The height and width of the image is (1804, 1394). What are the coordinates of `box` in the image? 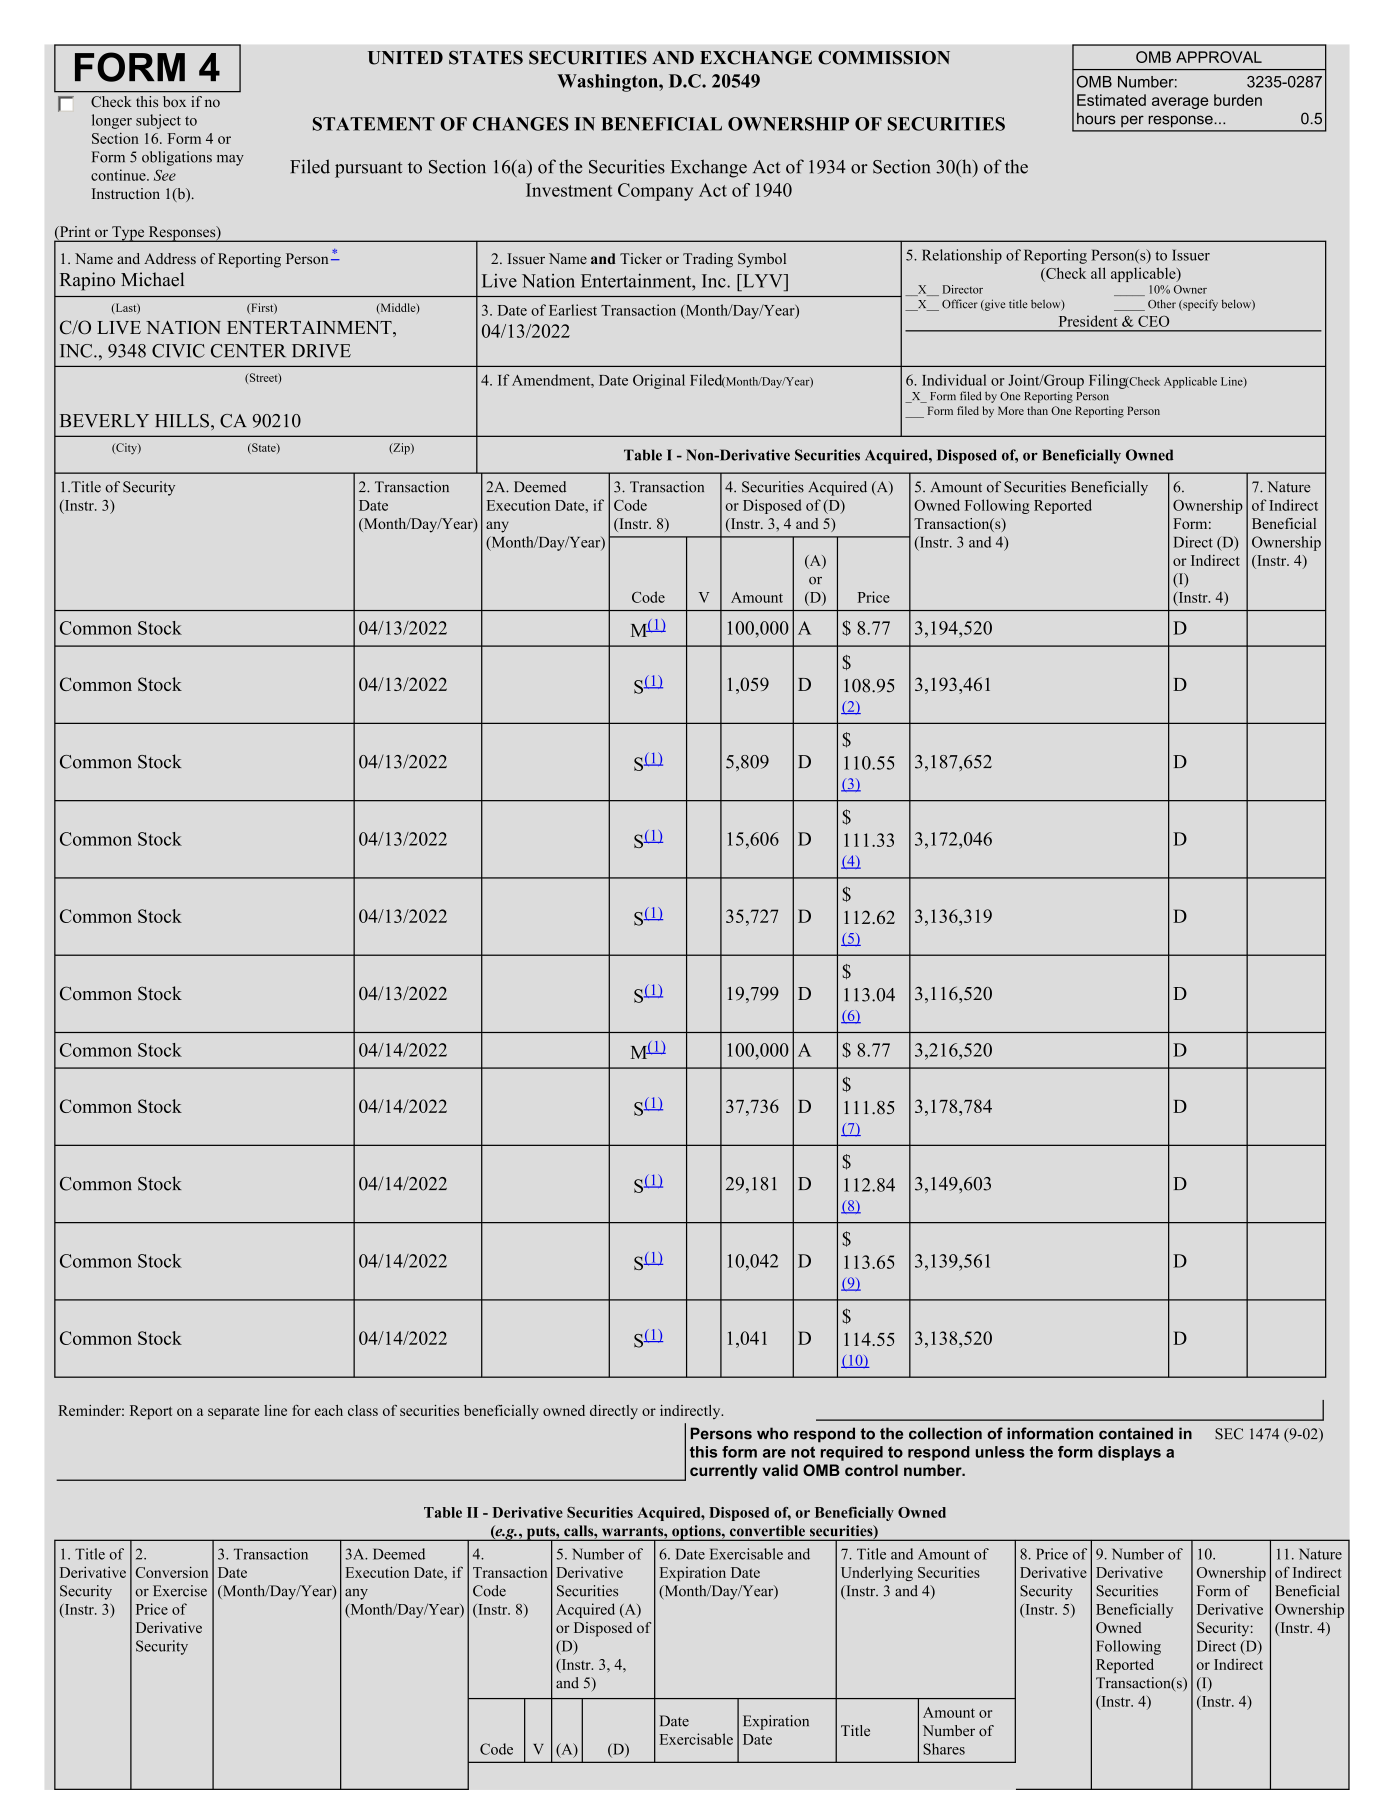 It's located at (174, 101).
